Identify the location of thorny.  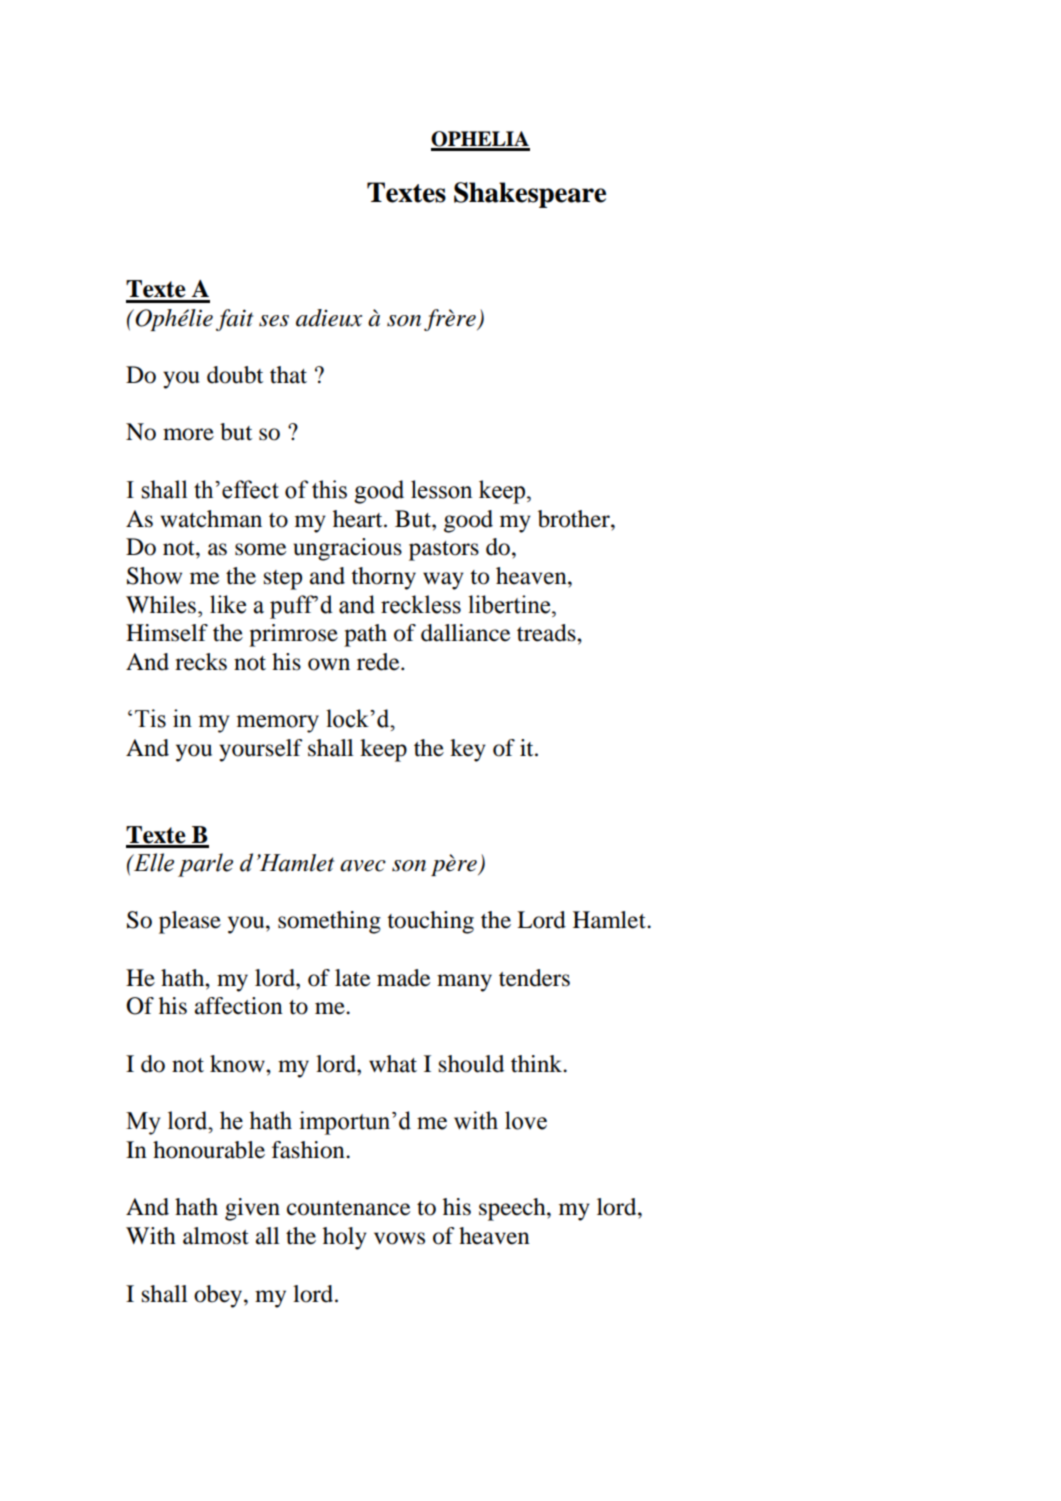
(383, 578).
